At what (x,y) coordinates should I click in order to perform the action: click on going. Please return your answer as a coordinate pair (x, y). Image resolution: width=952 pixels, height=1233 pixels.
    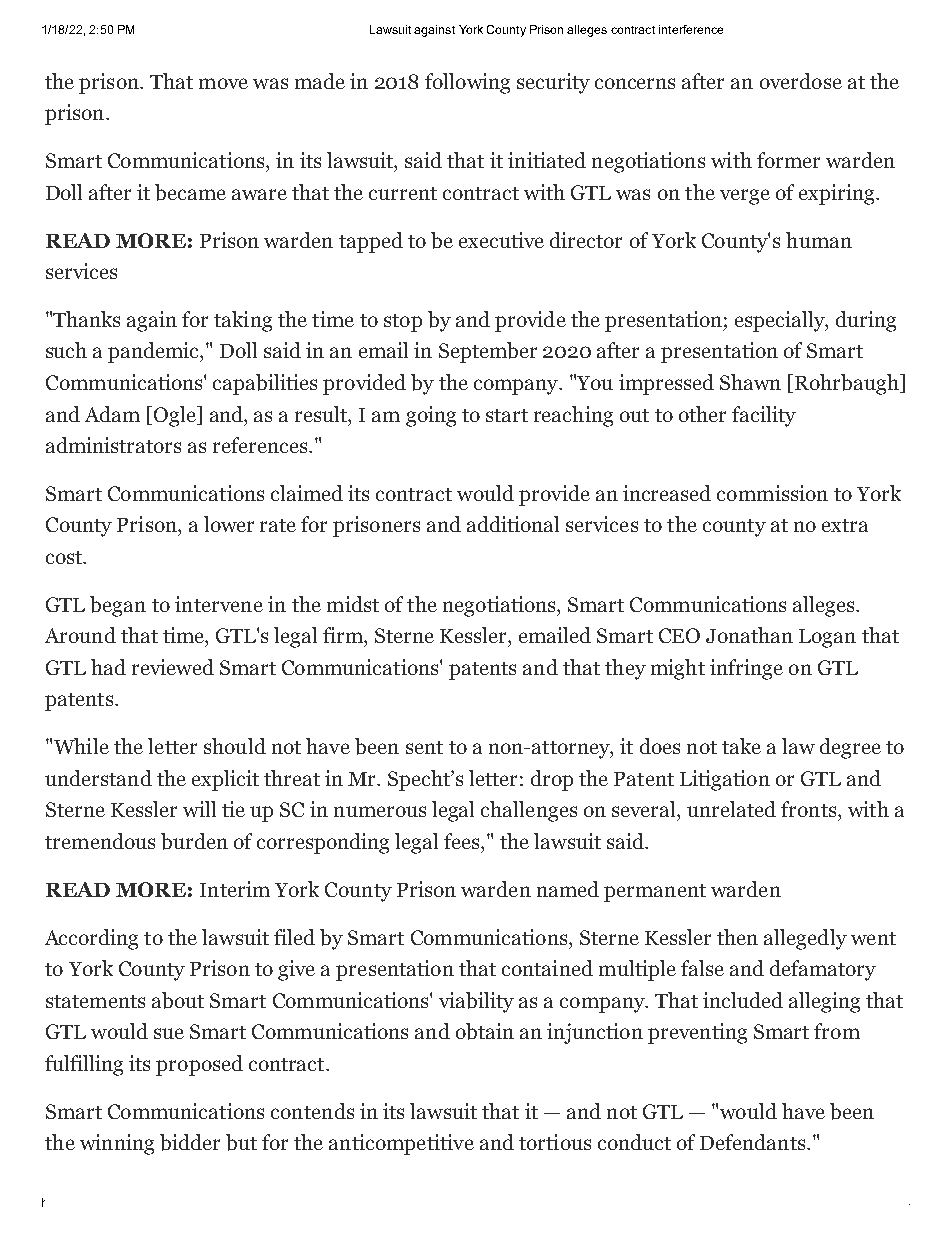
    Looking at the image, I should click on (431, 416).
